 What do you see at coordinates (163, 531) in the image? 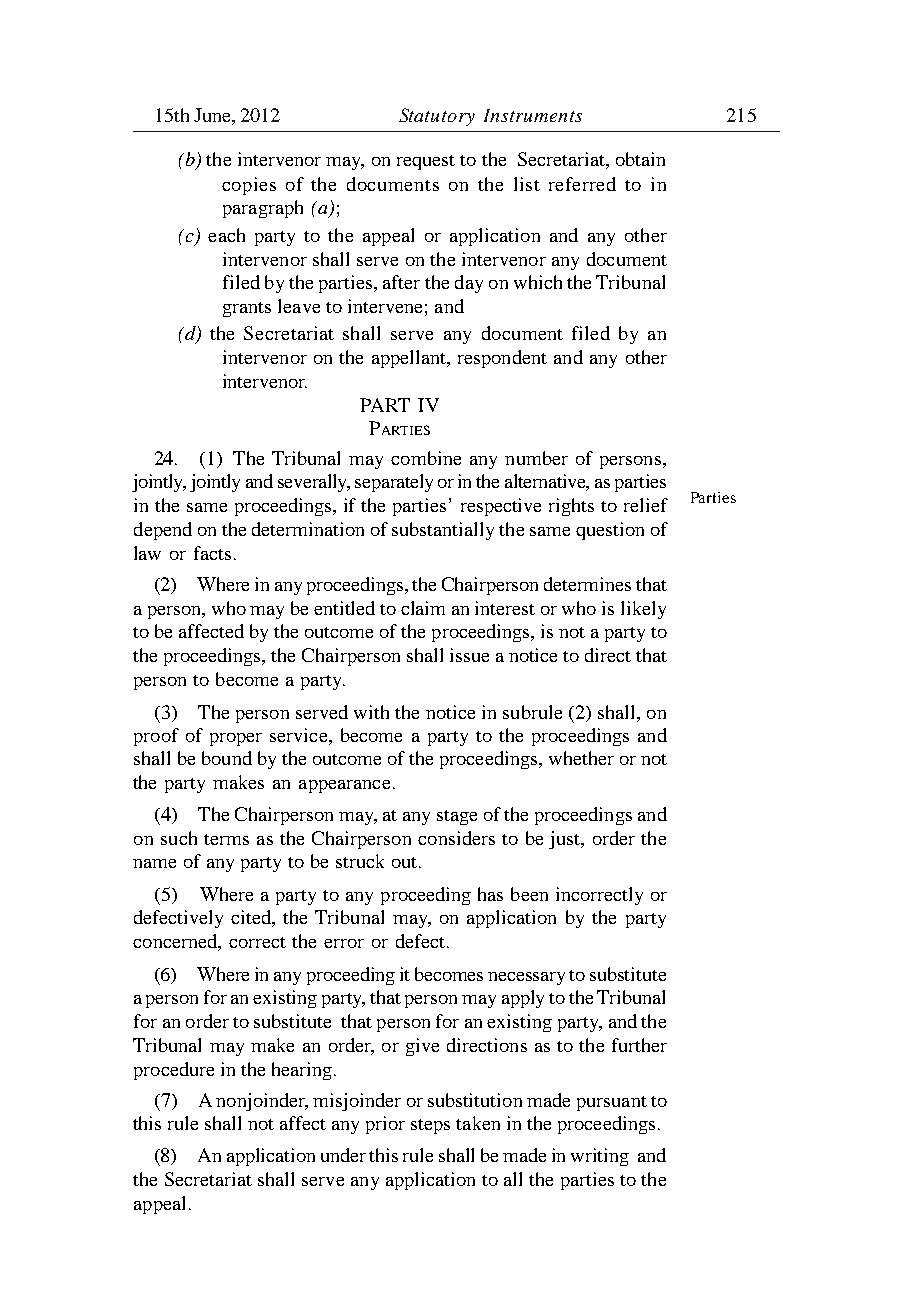
I see `depend` at bounding box center [163, 531].
